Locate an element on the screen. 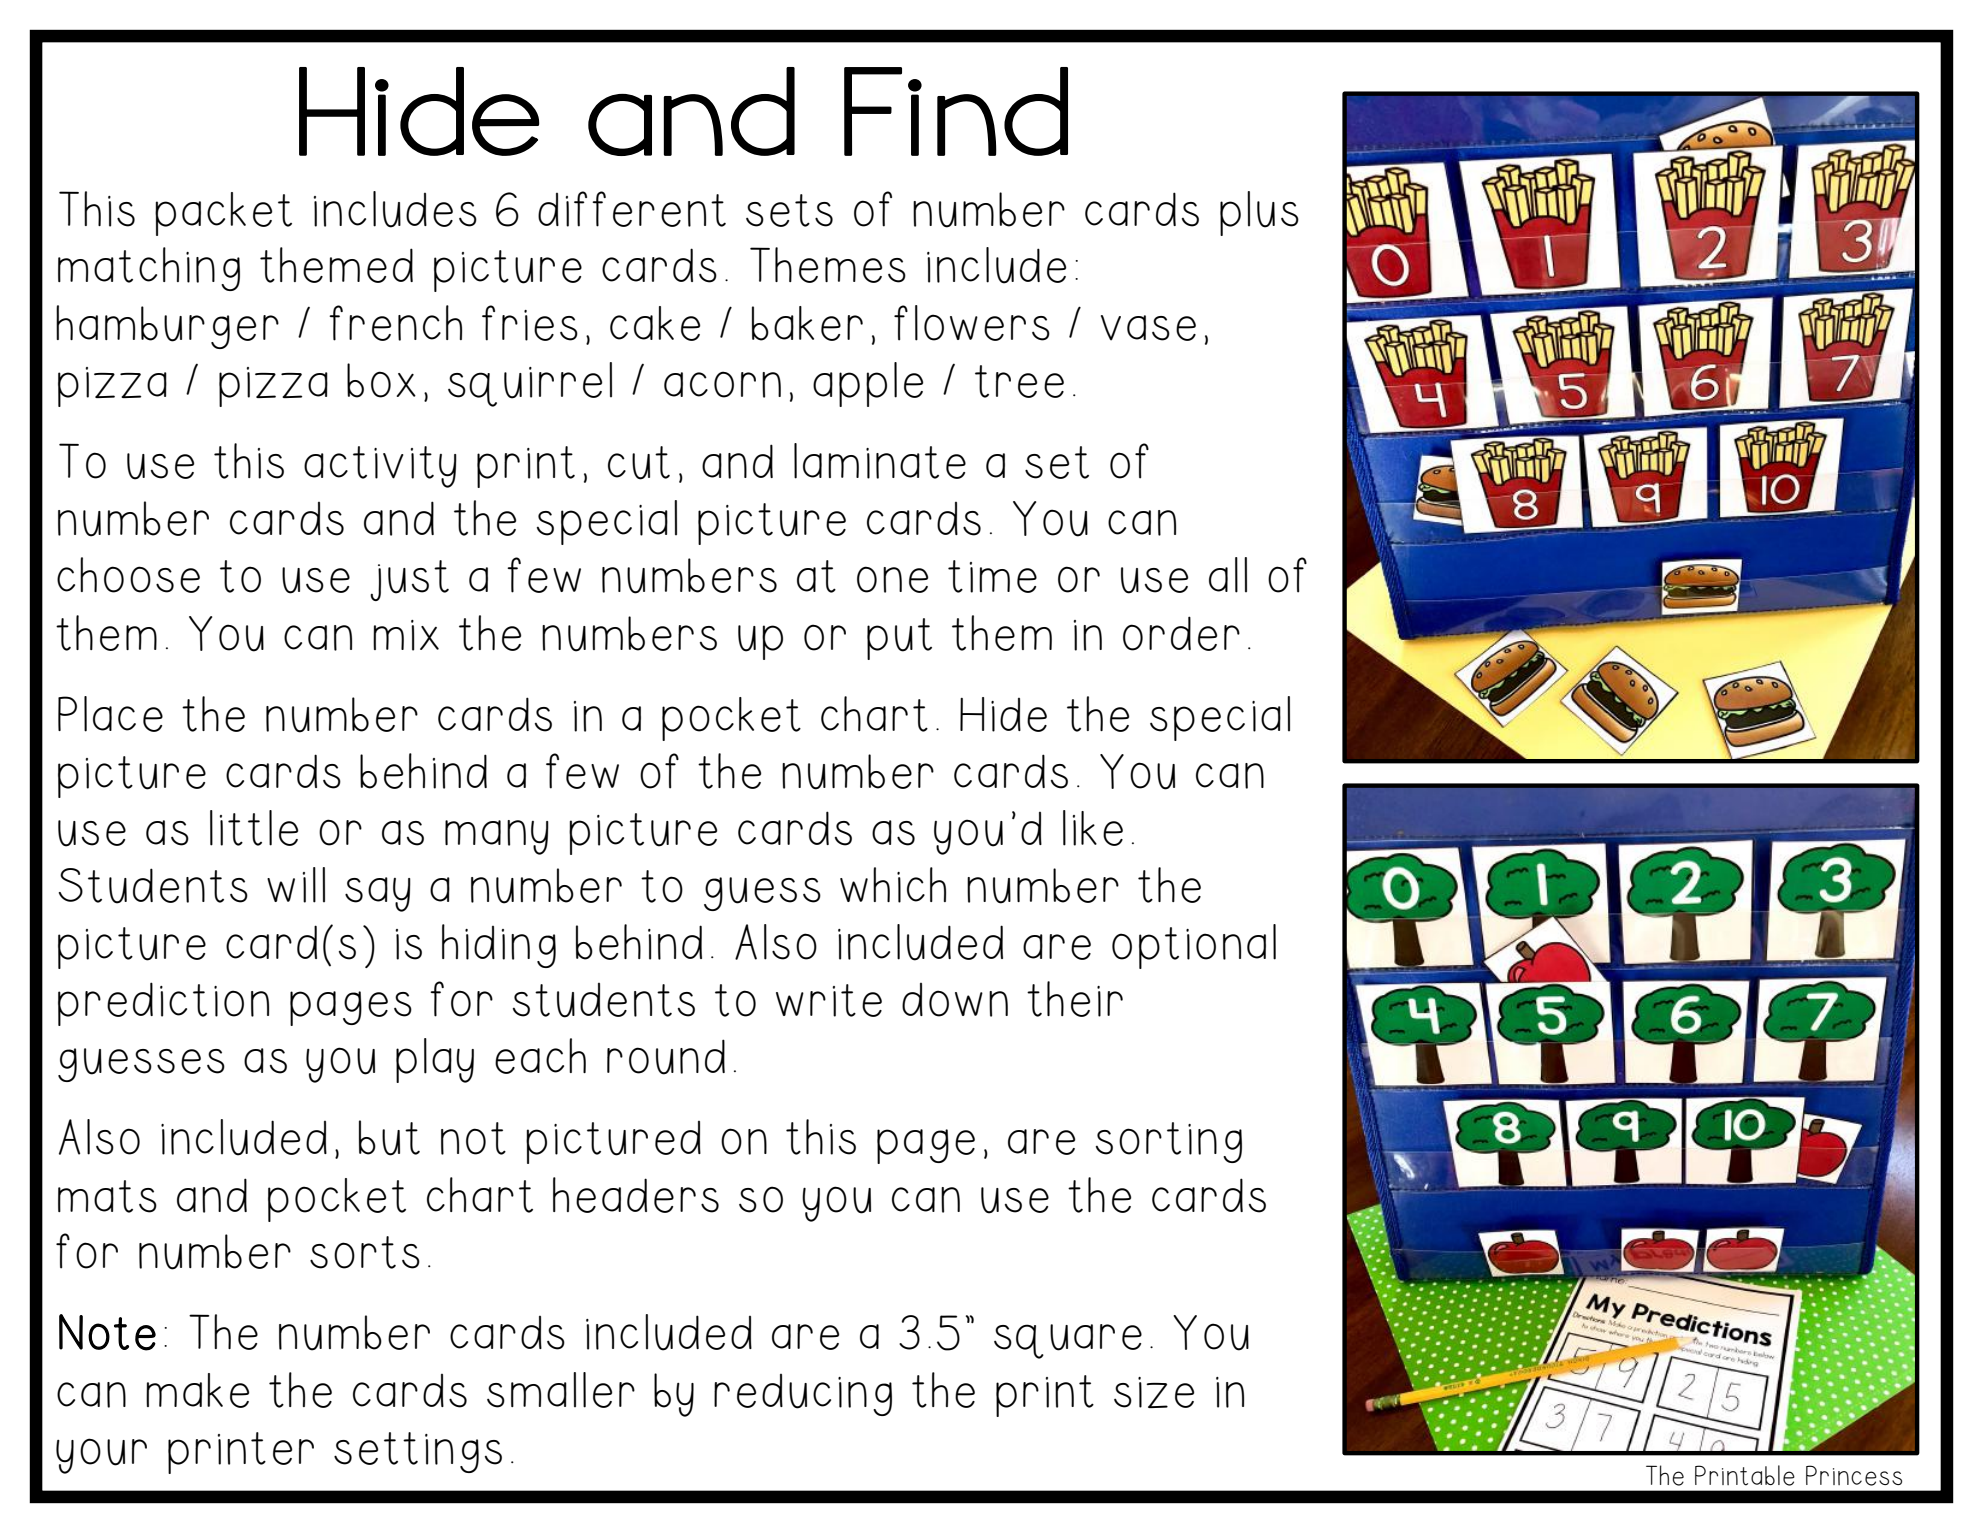 This screenshot has height=1533, width=1983. little is located at coordinates (254, 828).
